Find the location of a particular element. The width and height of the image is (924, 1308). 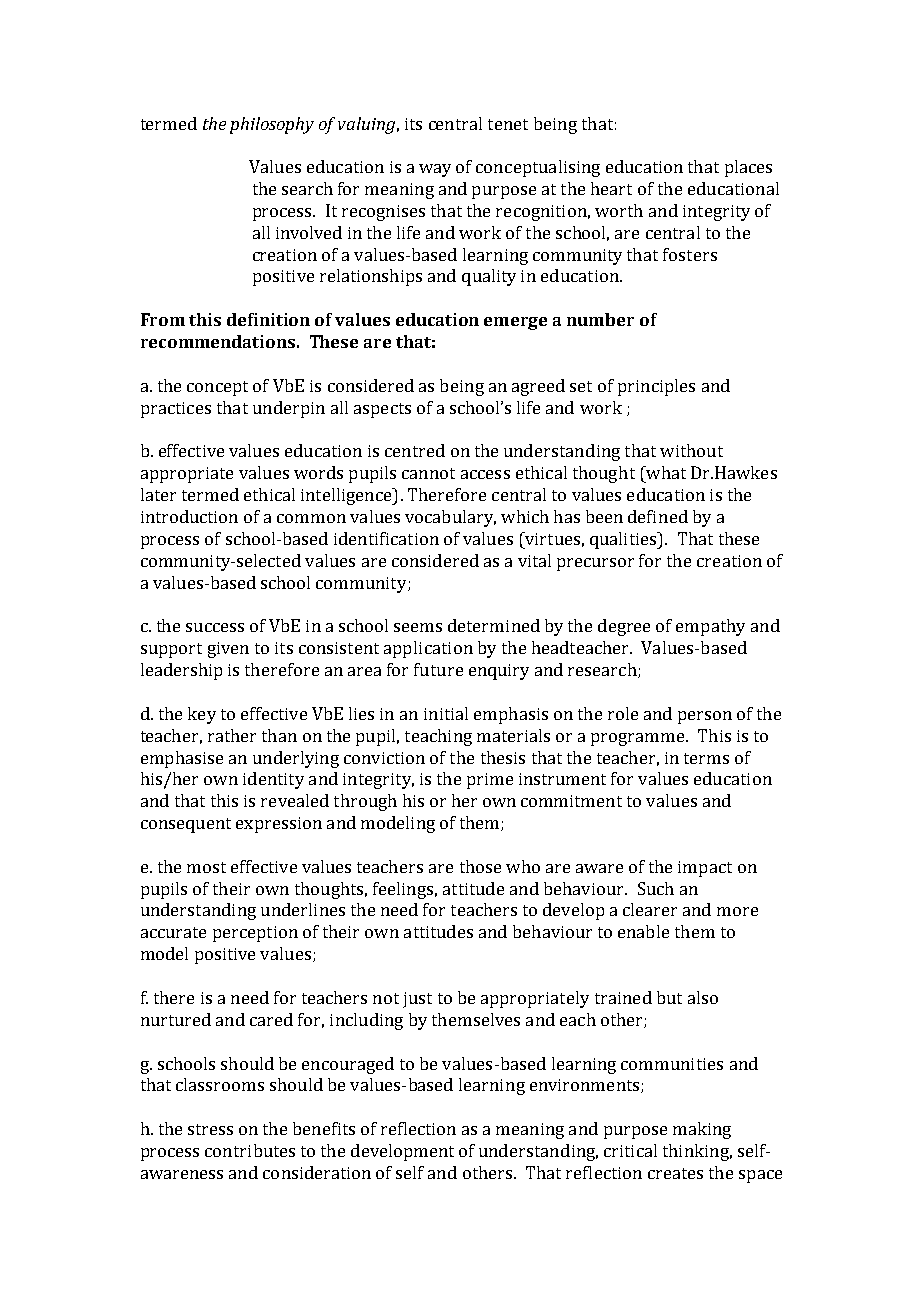

access is located at coordinates (485, 474).
